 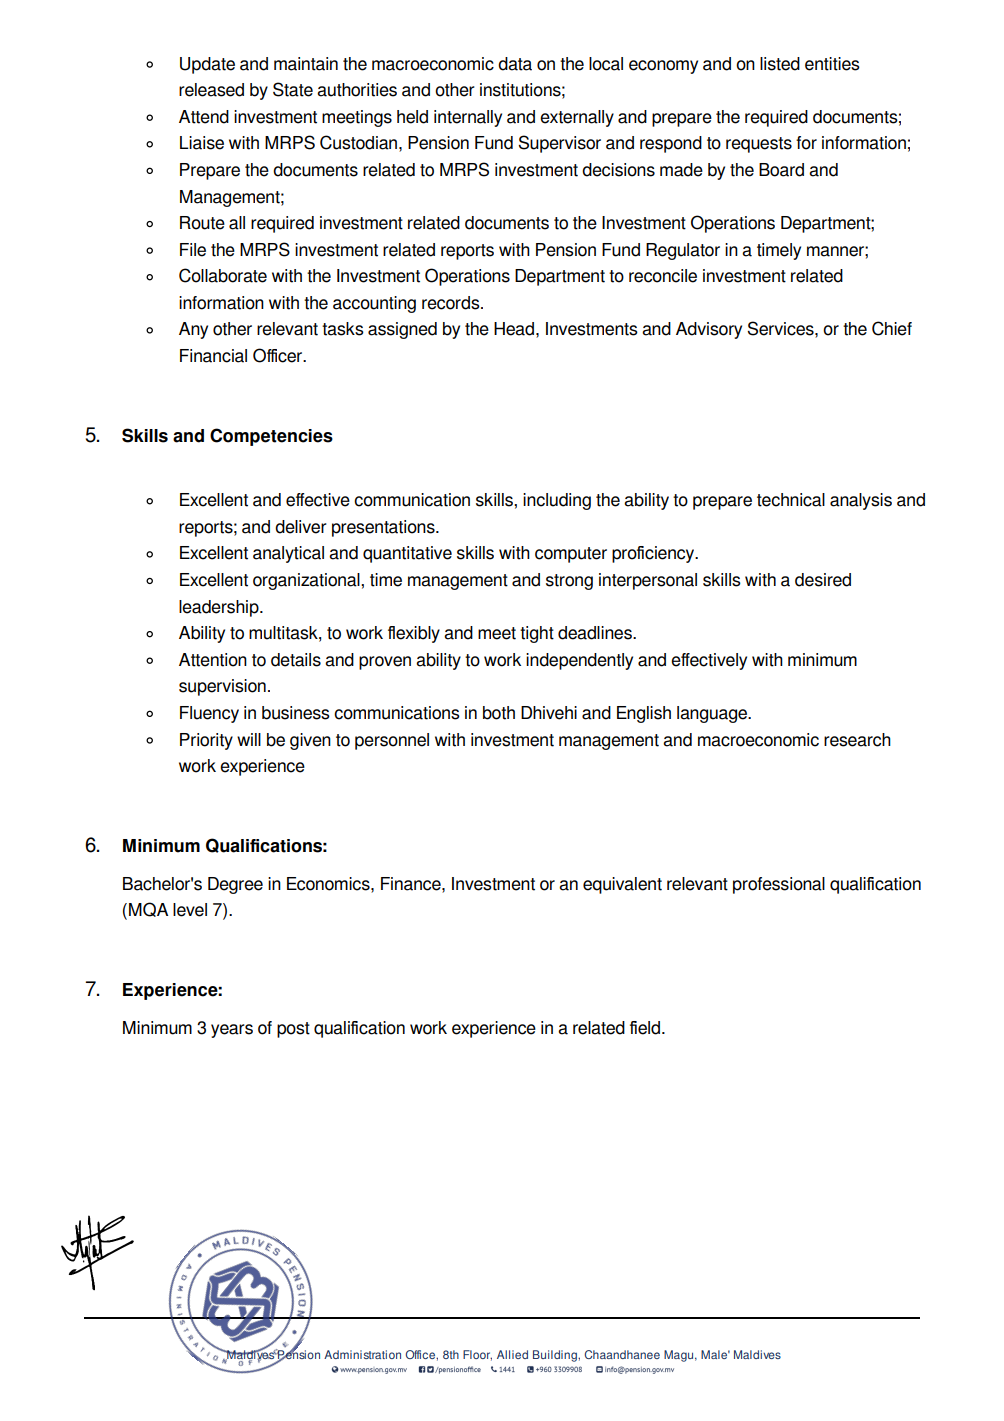 What do you see at coordinates (512, 1354) in the screenshot?
I see `Allied` at bounding box center [512, 1354].
